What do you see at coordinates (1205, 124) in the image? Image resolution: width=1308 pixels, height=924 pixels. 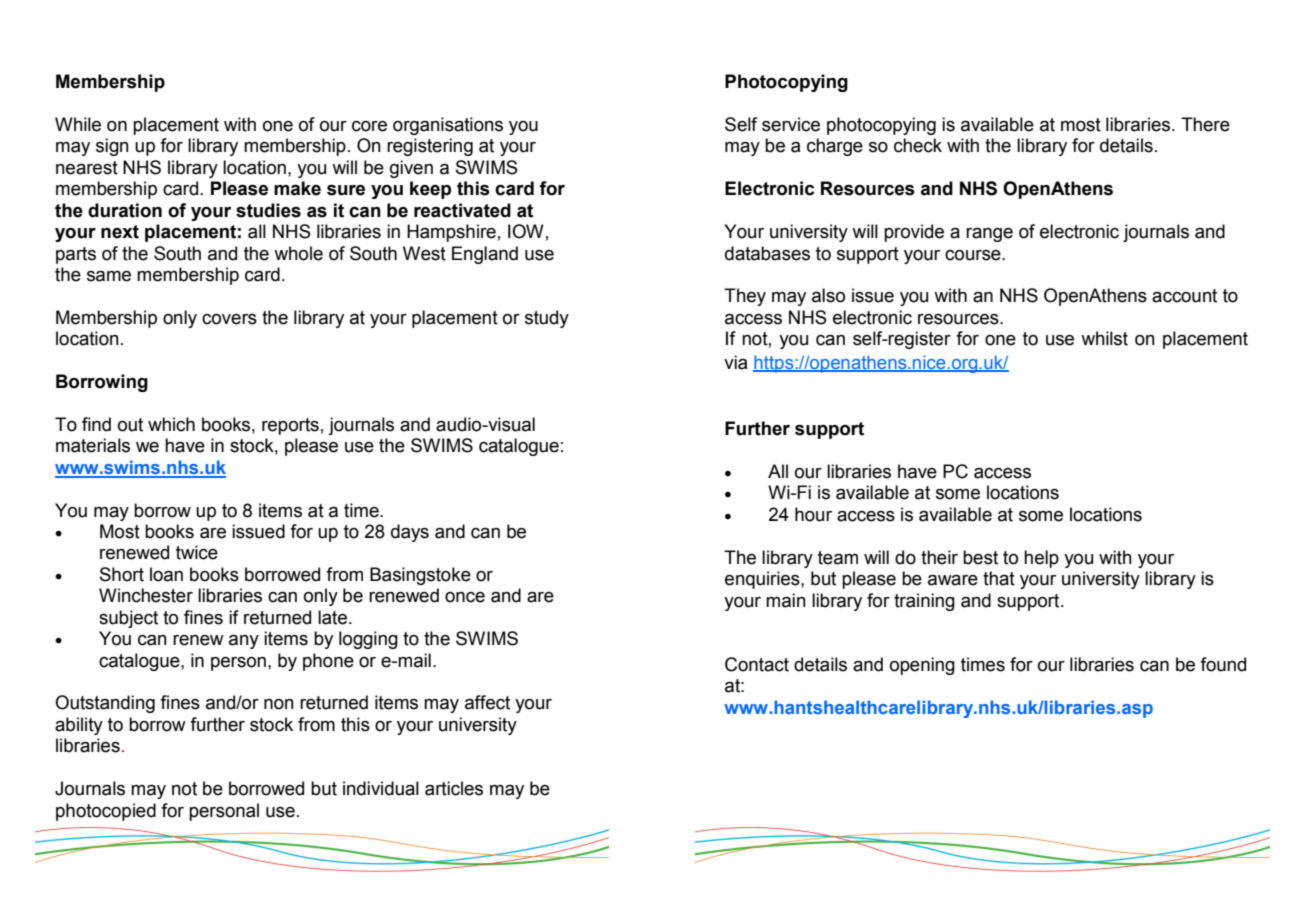 I see `There` at bounding box center [1205, 124].
